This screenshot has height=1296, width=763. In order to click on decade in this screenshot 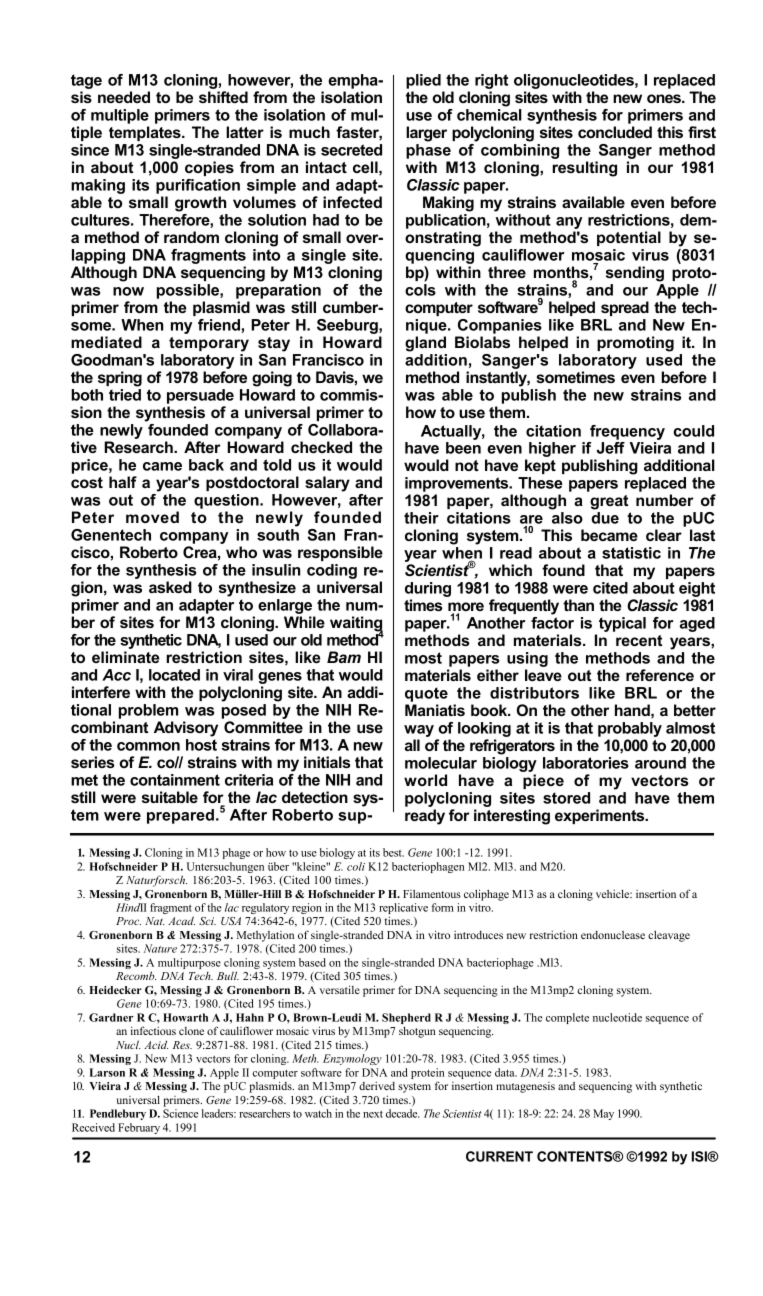, I will do `click(402, 1113)`.
